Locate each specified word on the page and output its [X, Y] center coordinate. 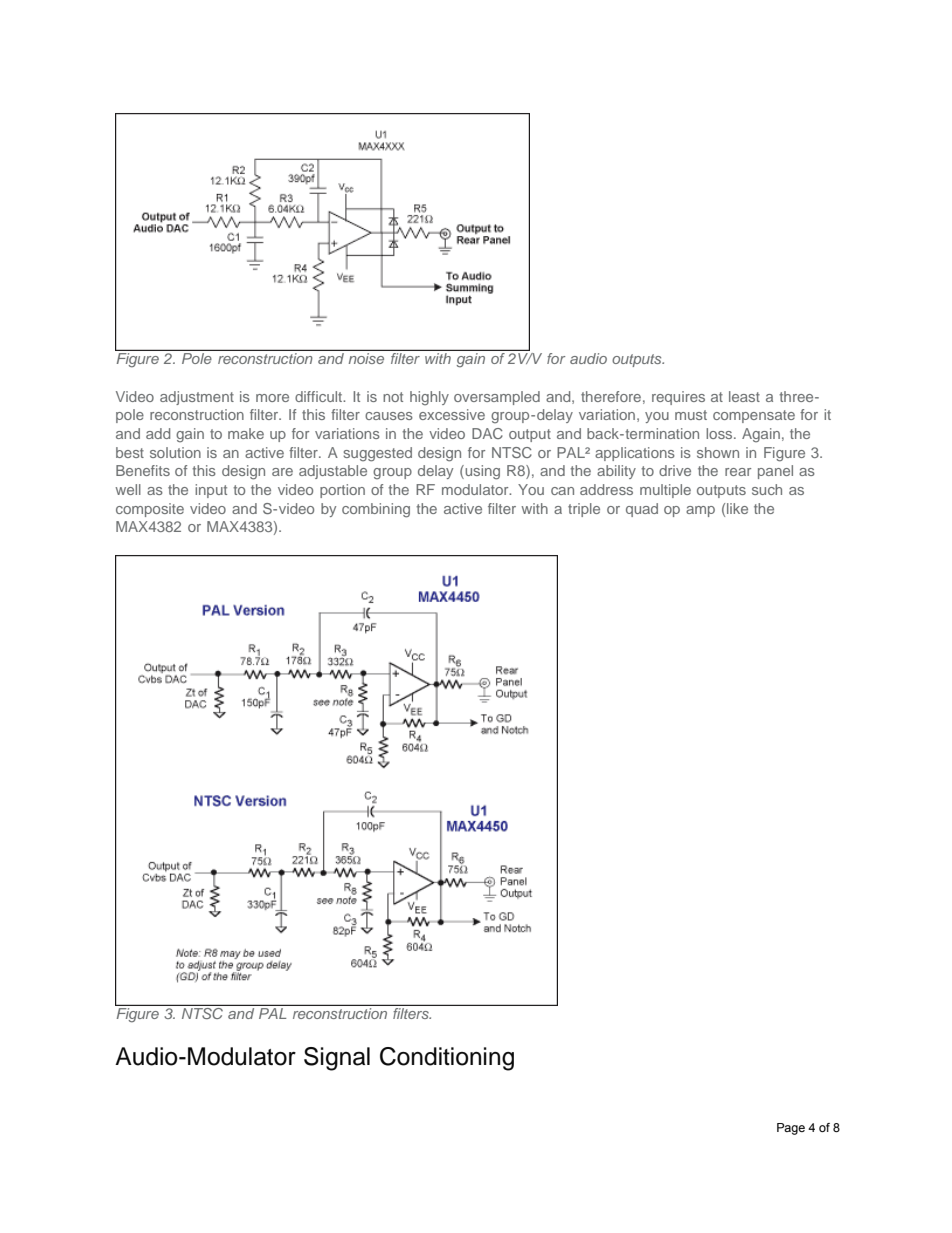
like [737, 508]
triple [584, 510]
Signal [337, 1059]
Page [791, 1129]
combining [376, 510]
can [562, 491]
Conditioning [447, 1059]
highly [429, 398]
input [211, 491]
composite [150, 510]
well [128, 489]
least [744, 396]
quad [642, 510]
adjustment [197, 398]
